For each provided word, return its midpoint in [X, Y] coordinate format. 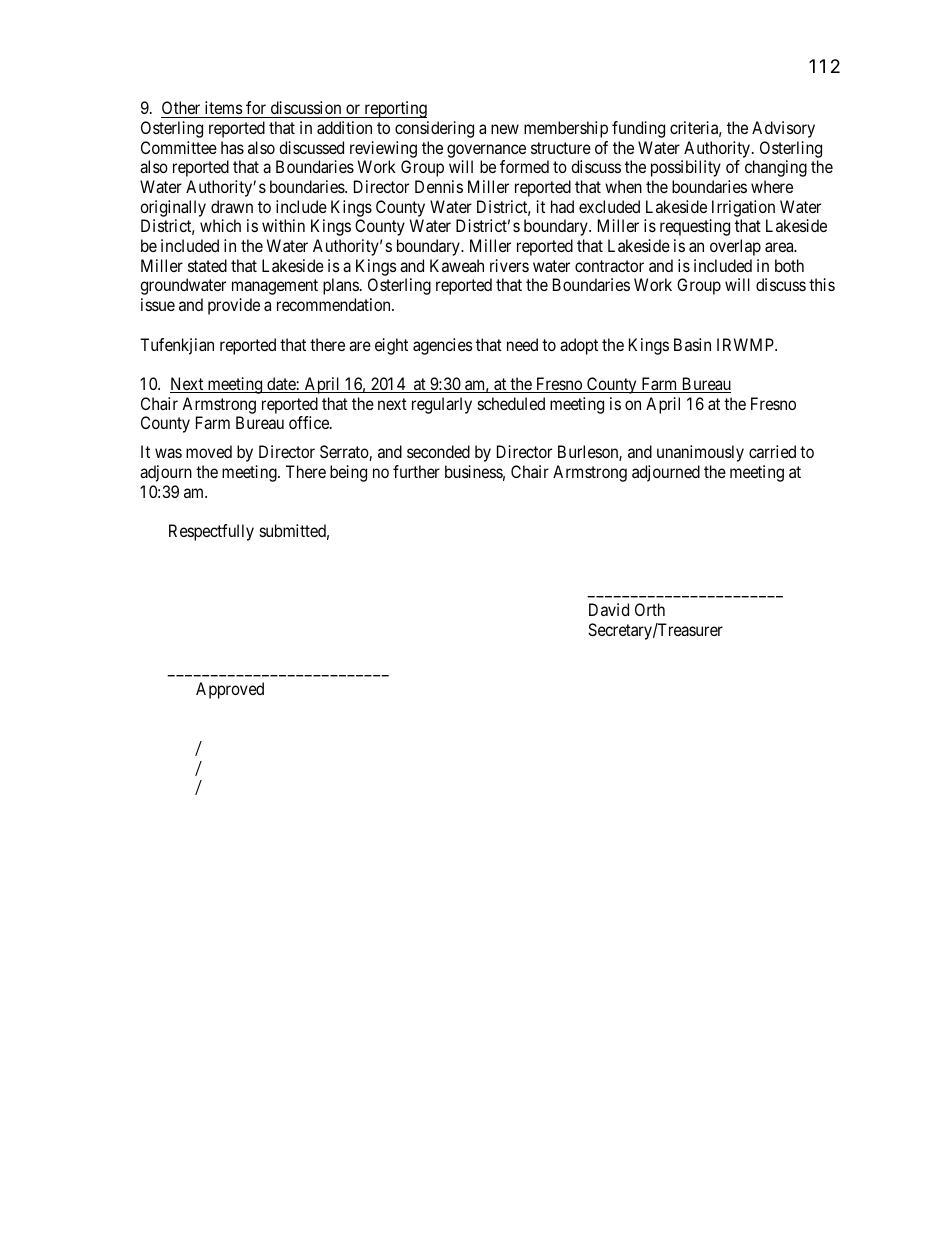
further [416, 471]
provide [234, 306]
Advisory [783, 129]
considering [434, 129]
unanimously [700, 453]
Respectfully [211, 532]
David [609, 609]
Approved [230, 690]
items [224, 107]
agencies [443, 346]
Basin [692, 344]
